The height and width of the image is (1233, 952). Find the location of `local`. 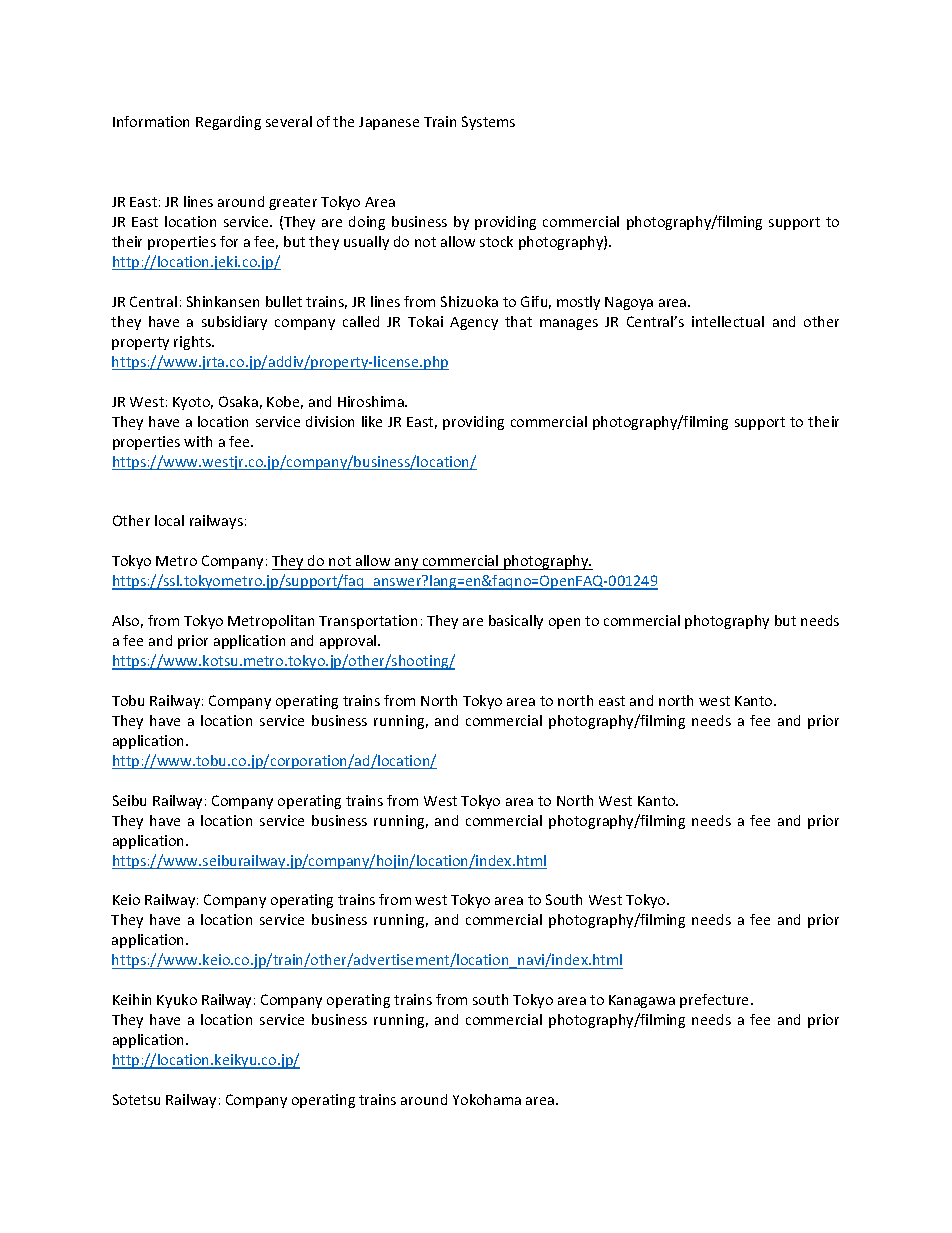

local is located at coordinates (169, 520).
